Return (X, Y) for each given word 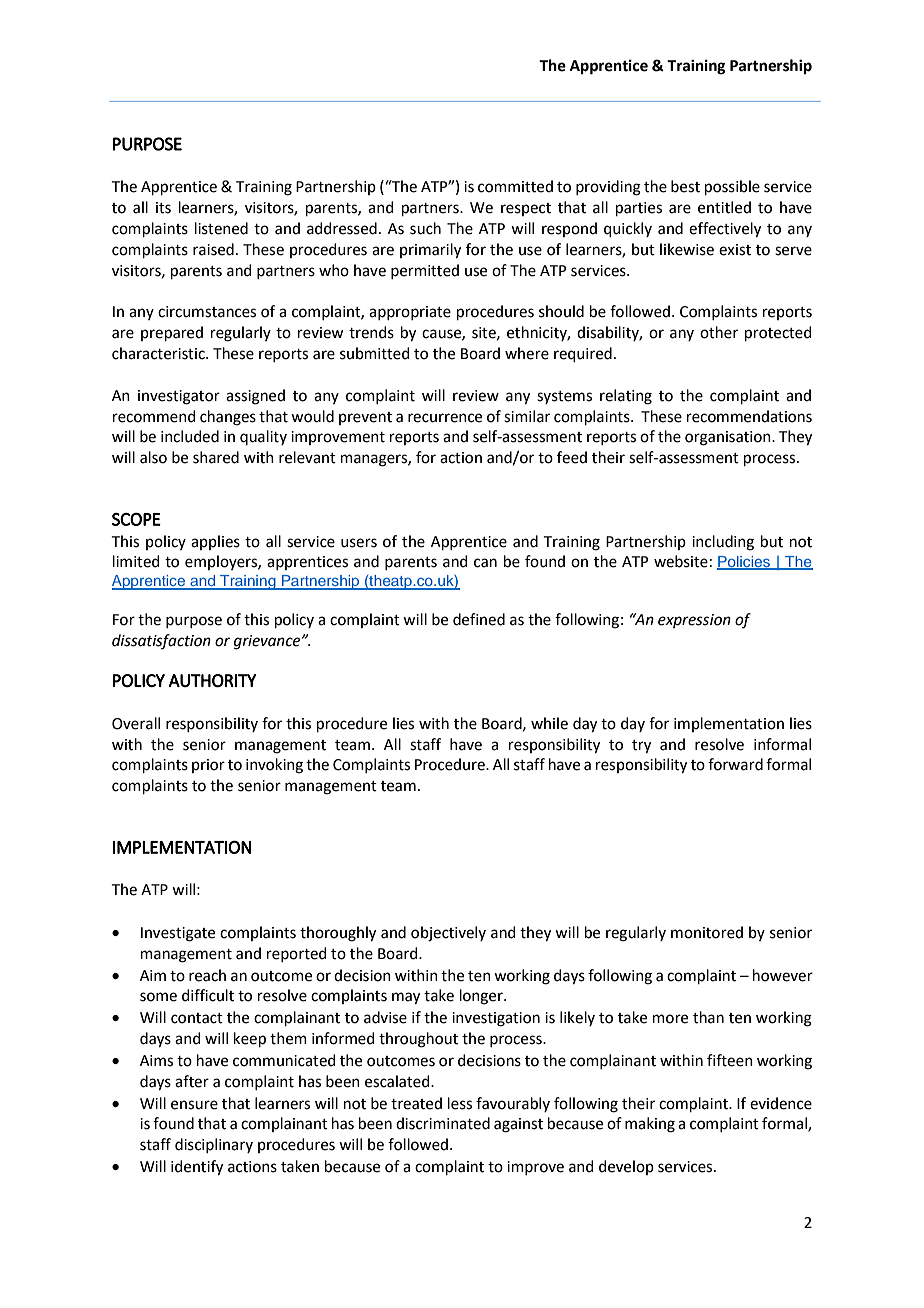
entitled (724, 207)
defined (479, 619)
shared (216, 457)
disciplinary (214, 1145)
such (425, 228)
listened (221, 228)
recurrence (445, 418)
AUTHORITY (212, 680)
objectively (448, 934)
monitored (707, 932)
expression (694, 621)
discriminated (443, 1123)
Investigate (178, 934)
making (650, 1125)
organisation (729, 438)
